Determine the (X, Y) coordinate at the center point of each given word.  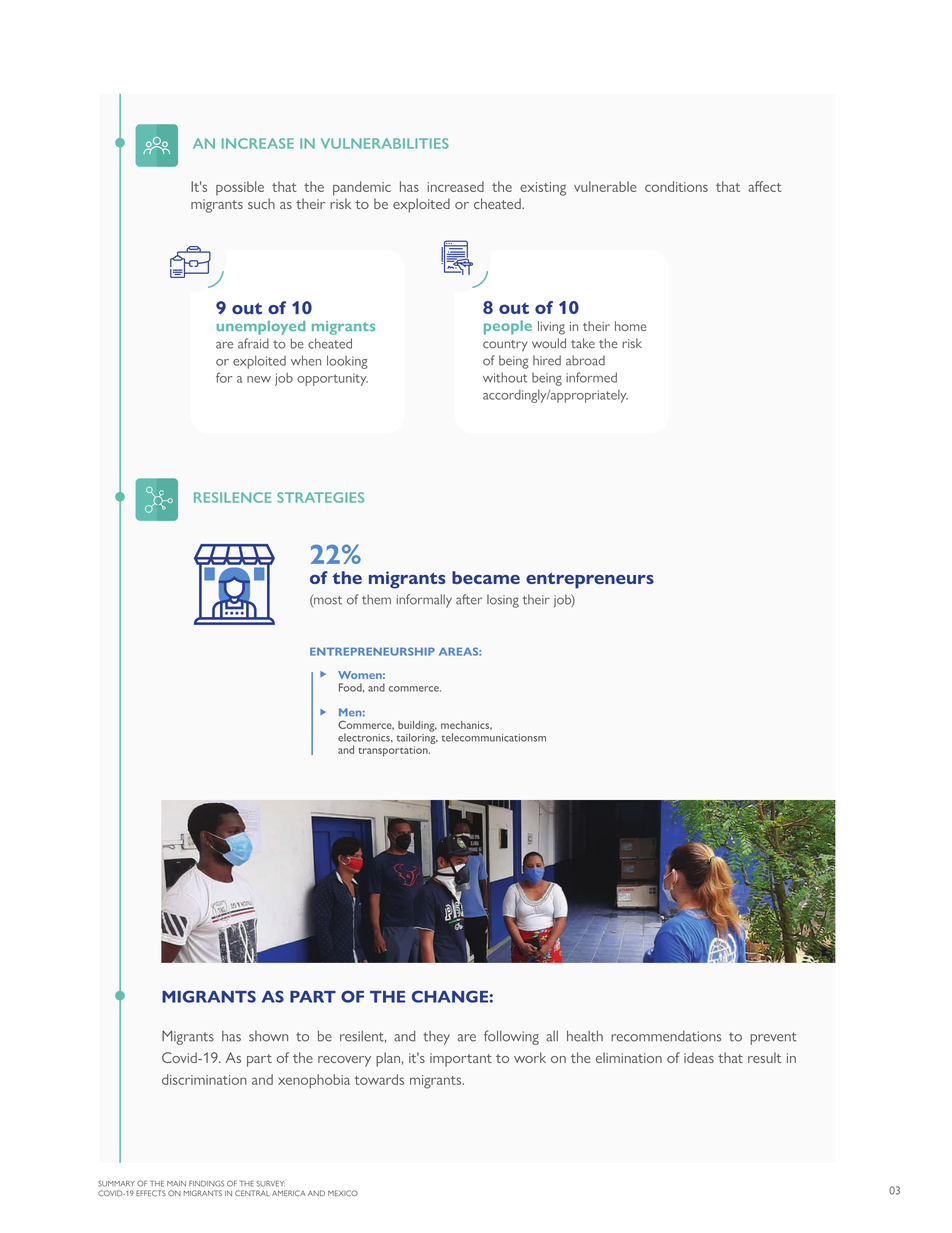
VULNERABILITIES (385, 143)
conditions (676, 186)
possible (240, 188)
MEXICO (343, 1193)
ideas (699, 1057)
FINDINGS (206, 1183)
